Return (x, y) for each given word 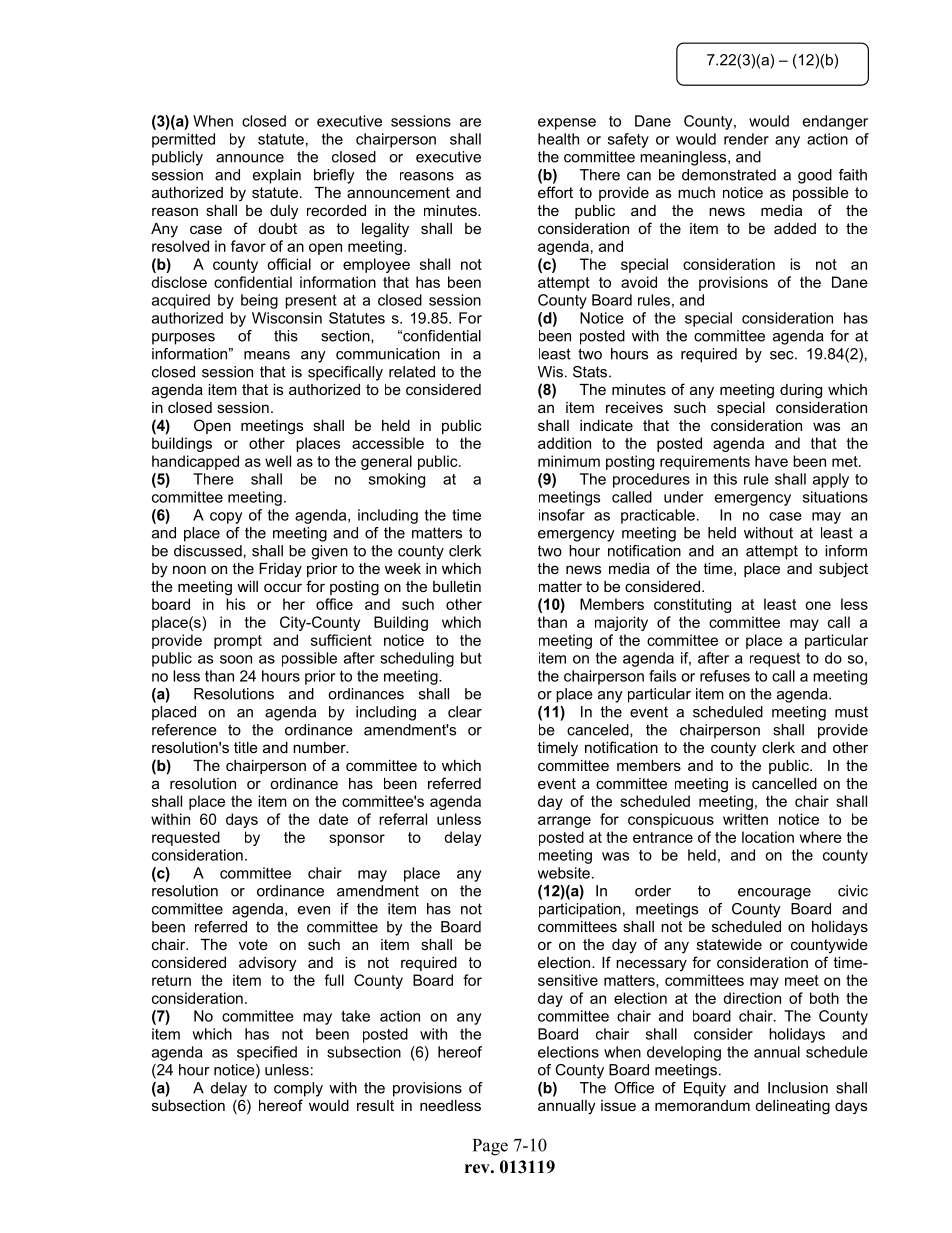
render (746, 139)
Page (490, 1147)
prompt (238, 642)
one (818, 605)
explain (277, 176)
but (471, 658)
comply (298, 1089)
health (558, 139)
